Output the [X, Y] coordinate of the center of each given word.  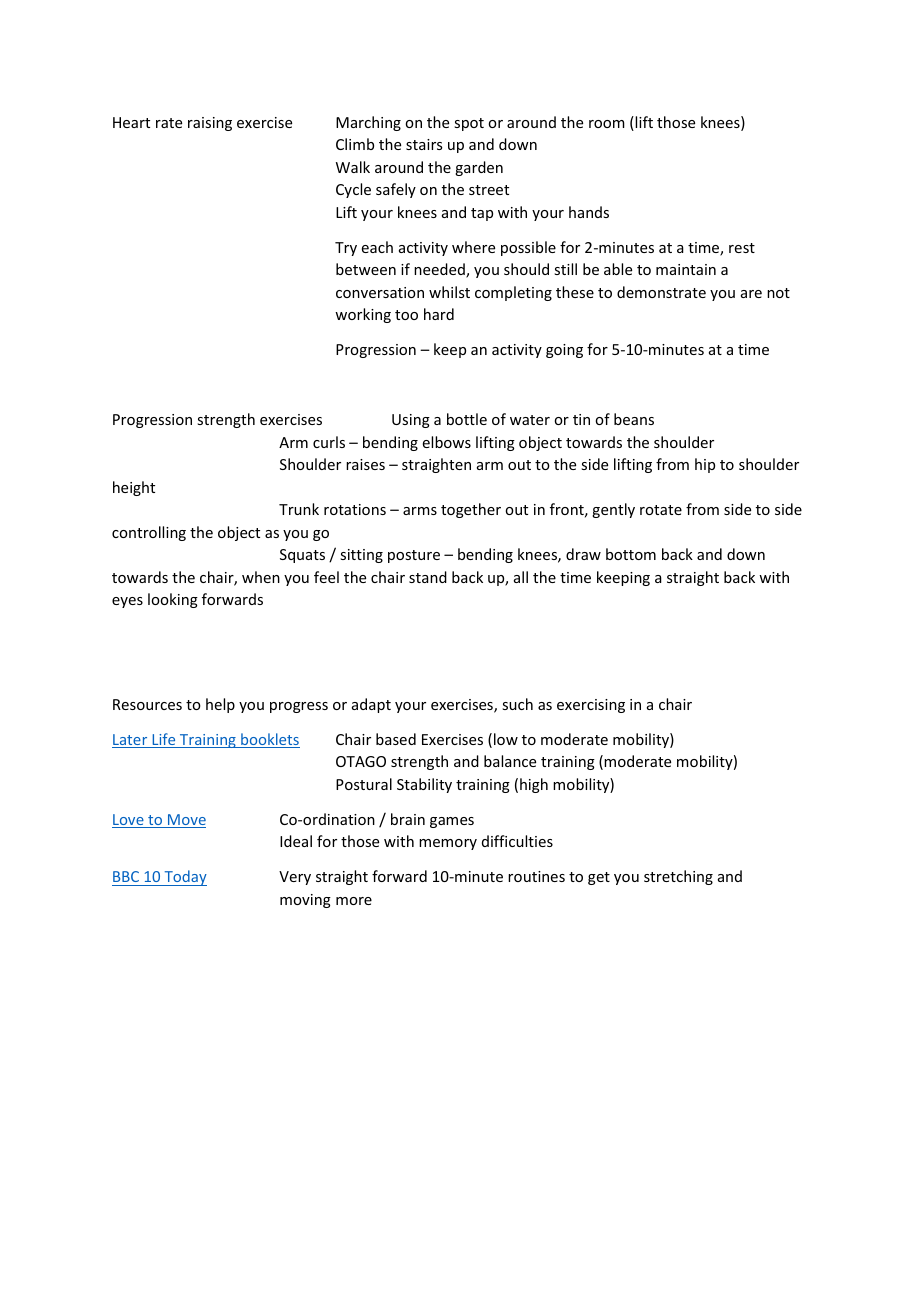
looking [173, 600]
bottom [631, 554]
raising [210, 124]
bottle [467, 419]
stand [428, 577]
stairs [424, 144]
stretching [678, 877]
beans [634, 419]
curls [329, 442]
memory [448, 844]
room [607, 124]
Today [184, 878]
